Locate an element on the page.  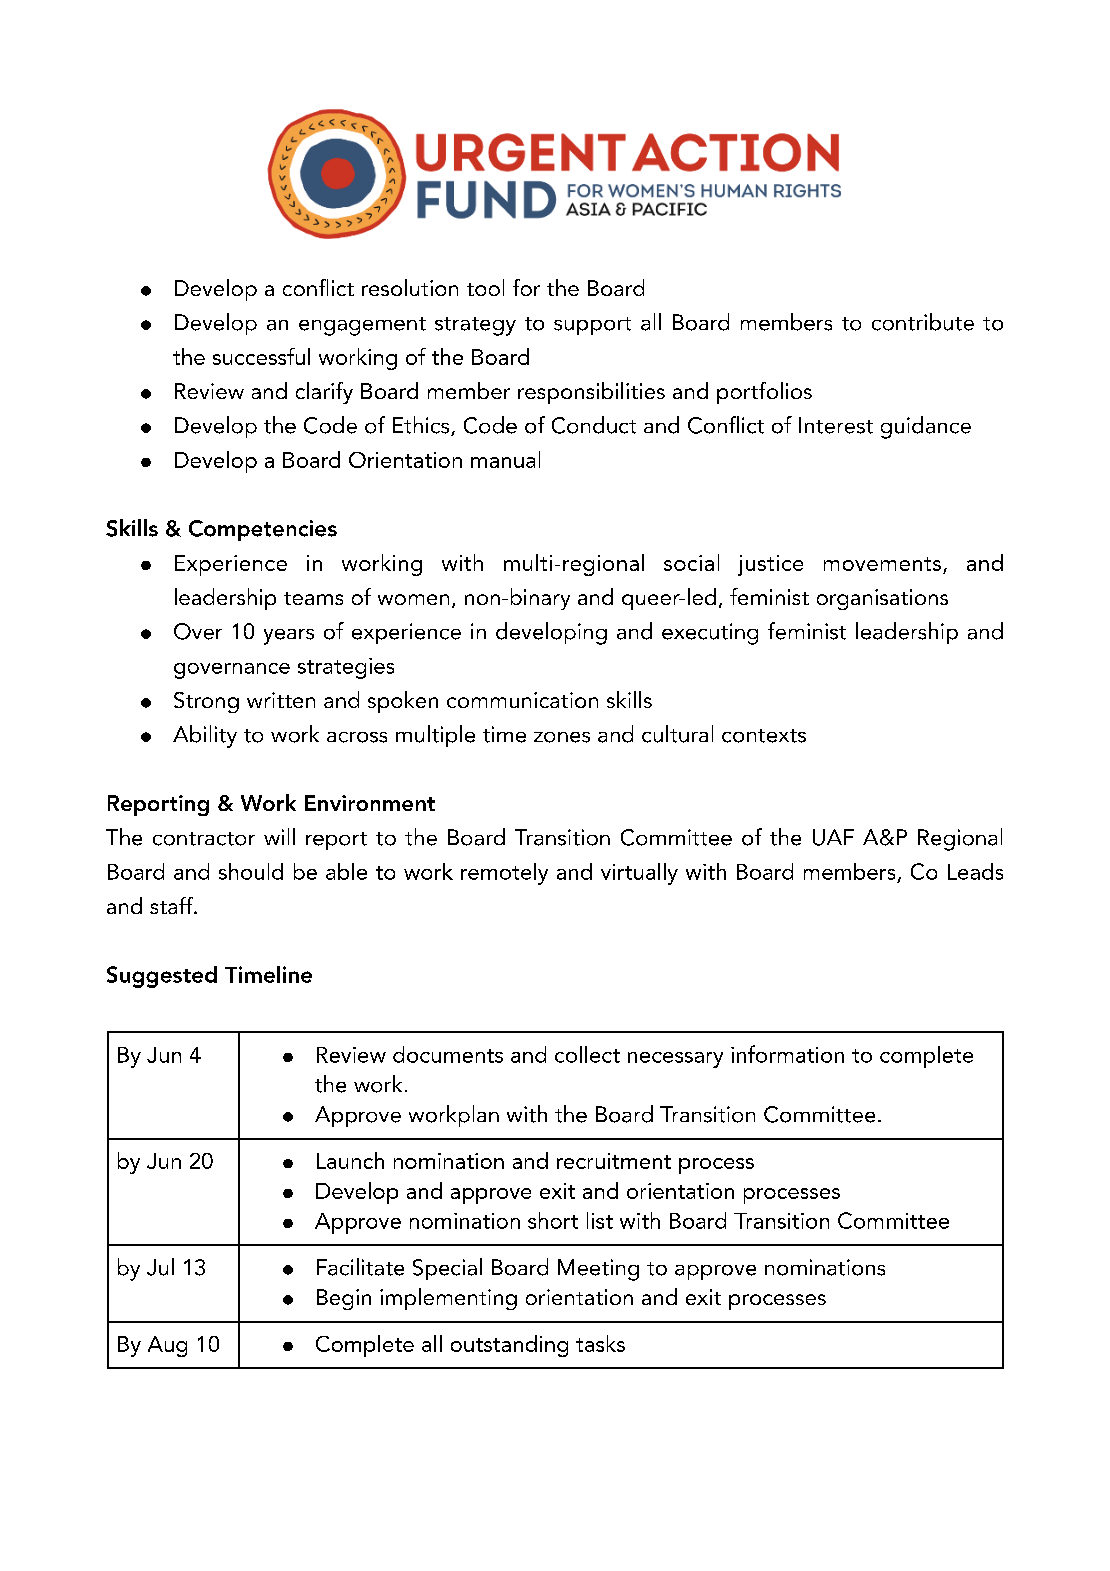
Suggested is located at coordinates (162, 977).
